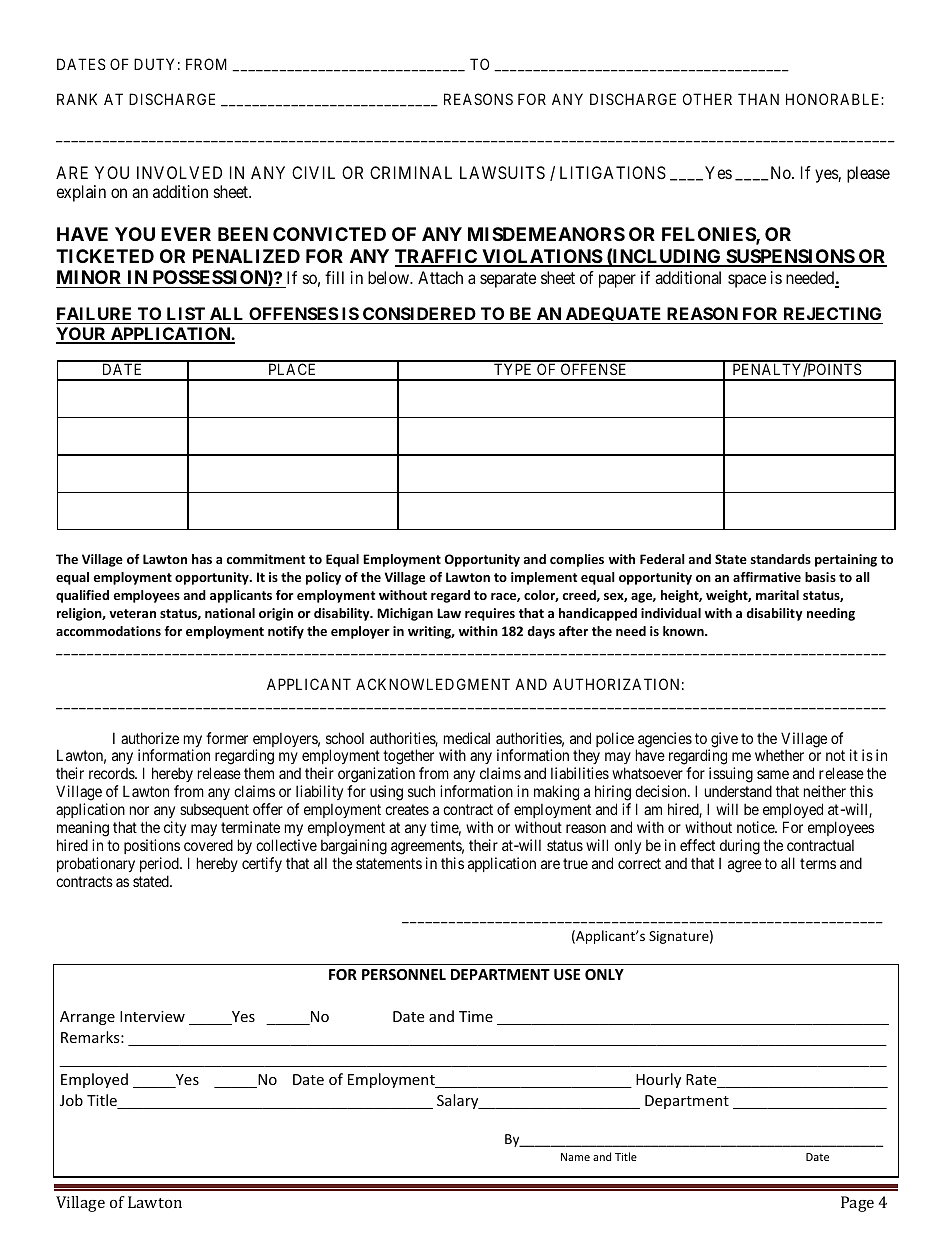 This screenshot has height=1233, width=952. I want to click on veteran, so click(132, 613).
